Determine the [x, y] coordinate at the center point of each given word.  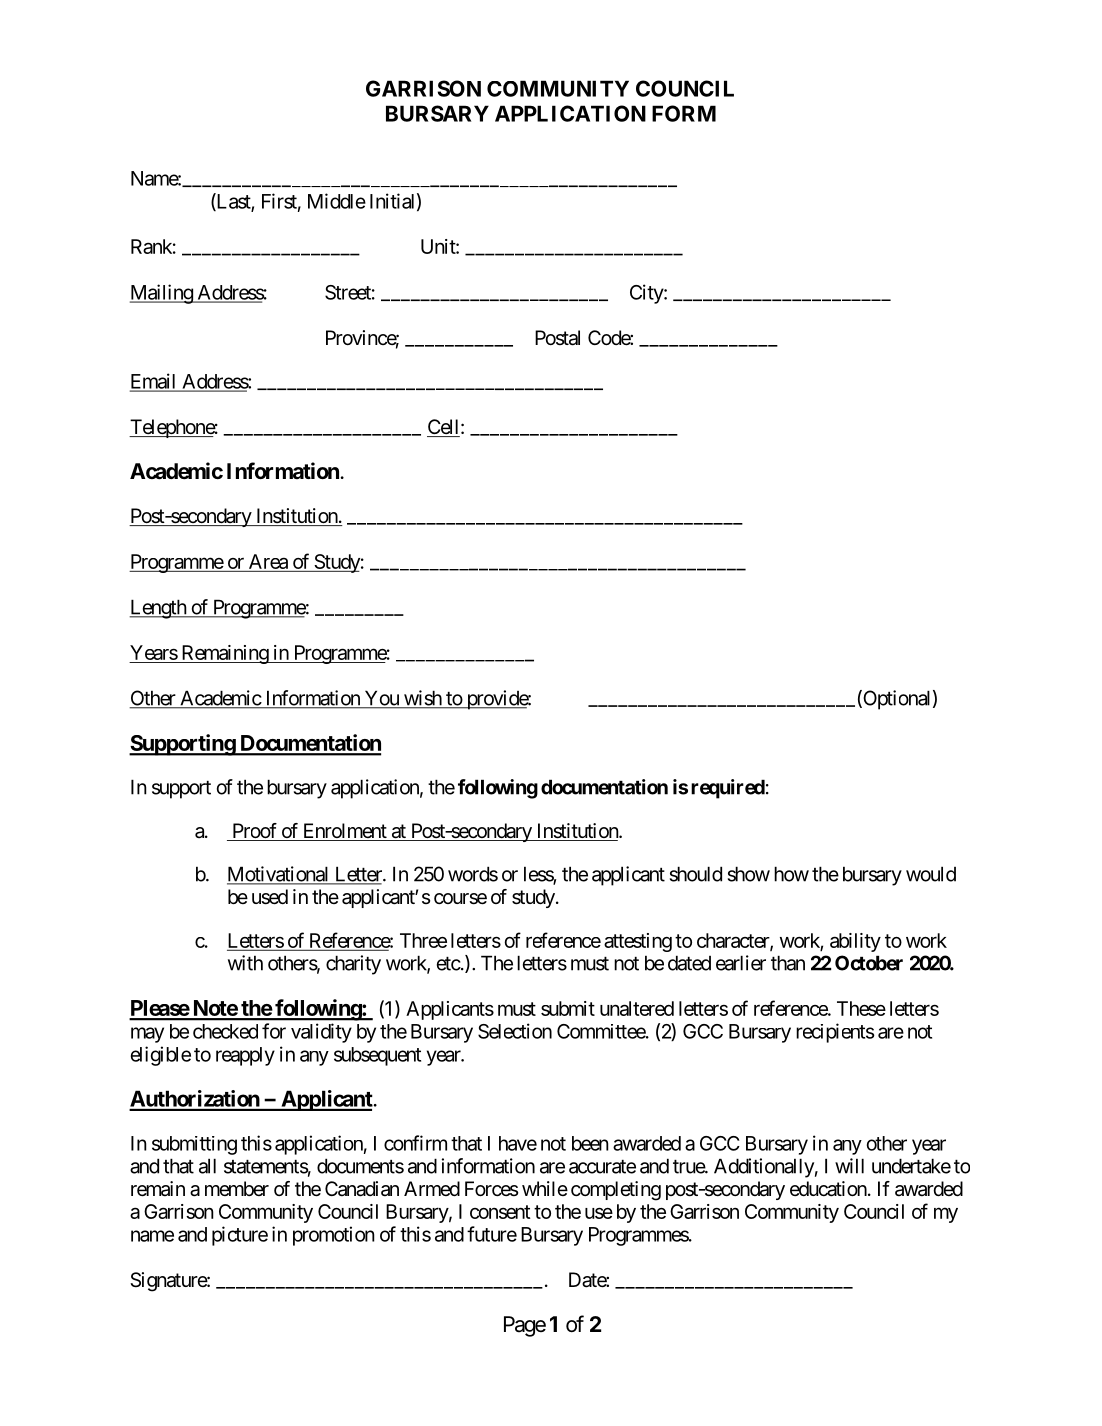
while [545, 1188]
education [828, 1189]
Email [154, 382]
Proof [255, 832]
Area [268, 561]
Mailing [162, 294]
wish [422, 699]
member [237, 1188]
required [728, 789]
